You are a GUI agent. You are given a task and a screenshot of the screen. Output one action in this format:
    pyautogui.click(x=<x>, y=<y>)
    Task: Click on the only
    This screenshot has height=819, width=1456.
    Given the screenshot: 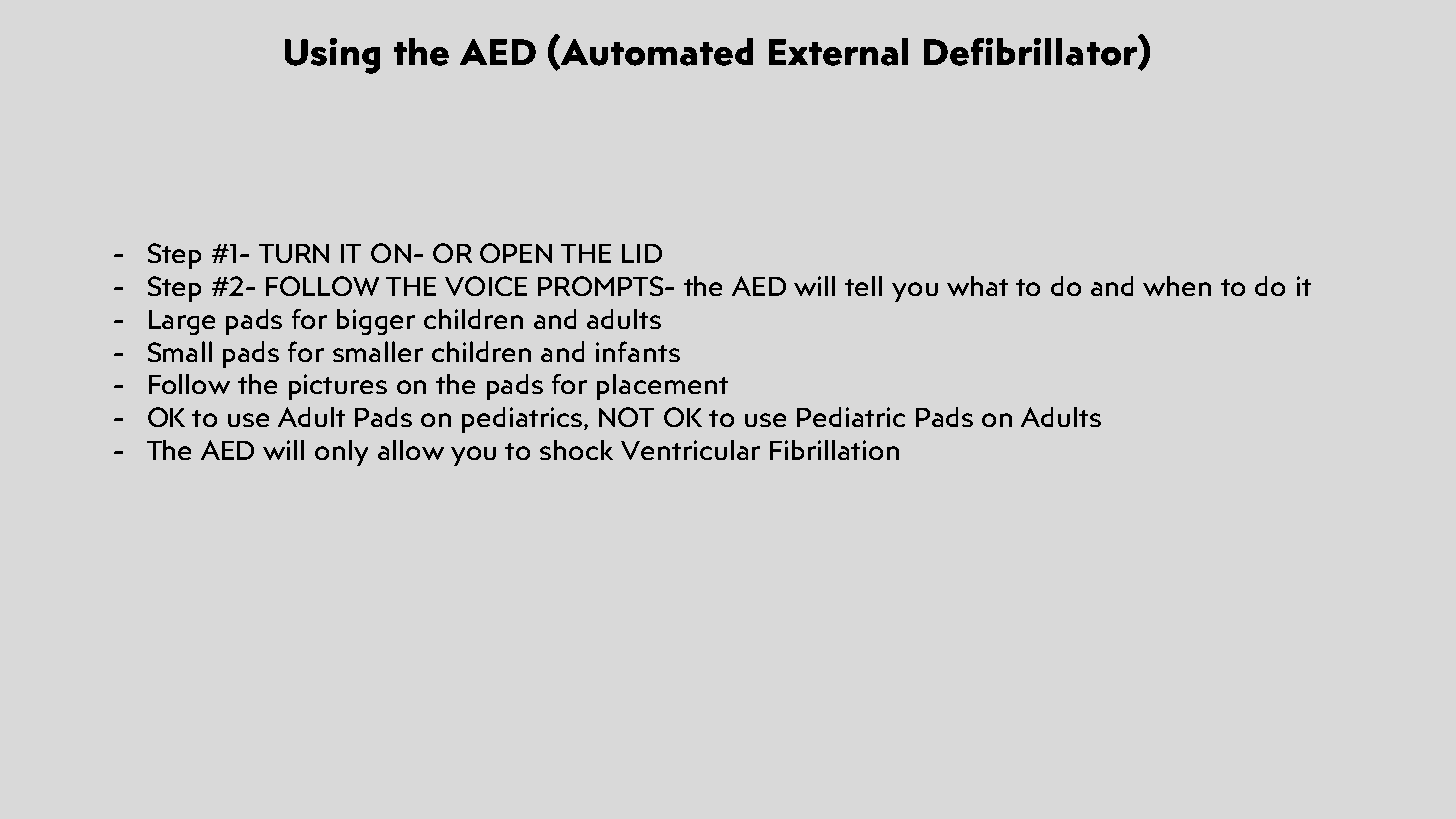 What is the action you would take?
    pyautogui.click(x=341, y=453)
